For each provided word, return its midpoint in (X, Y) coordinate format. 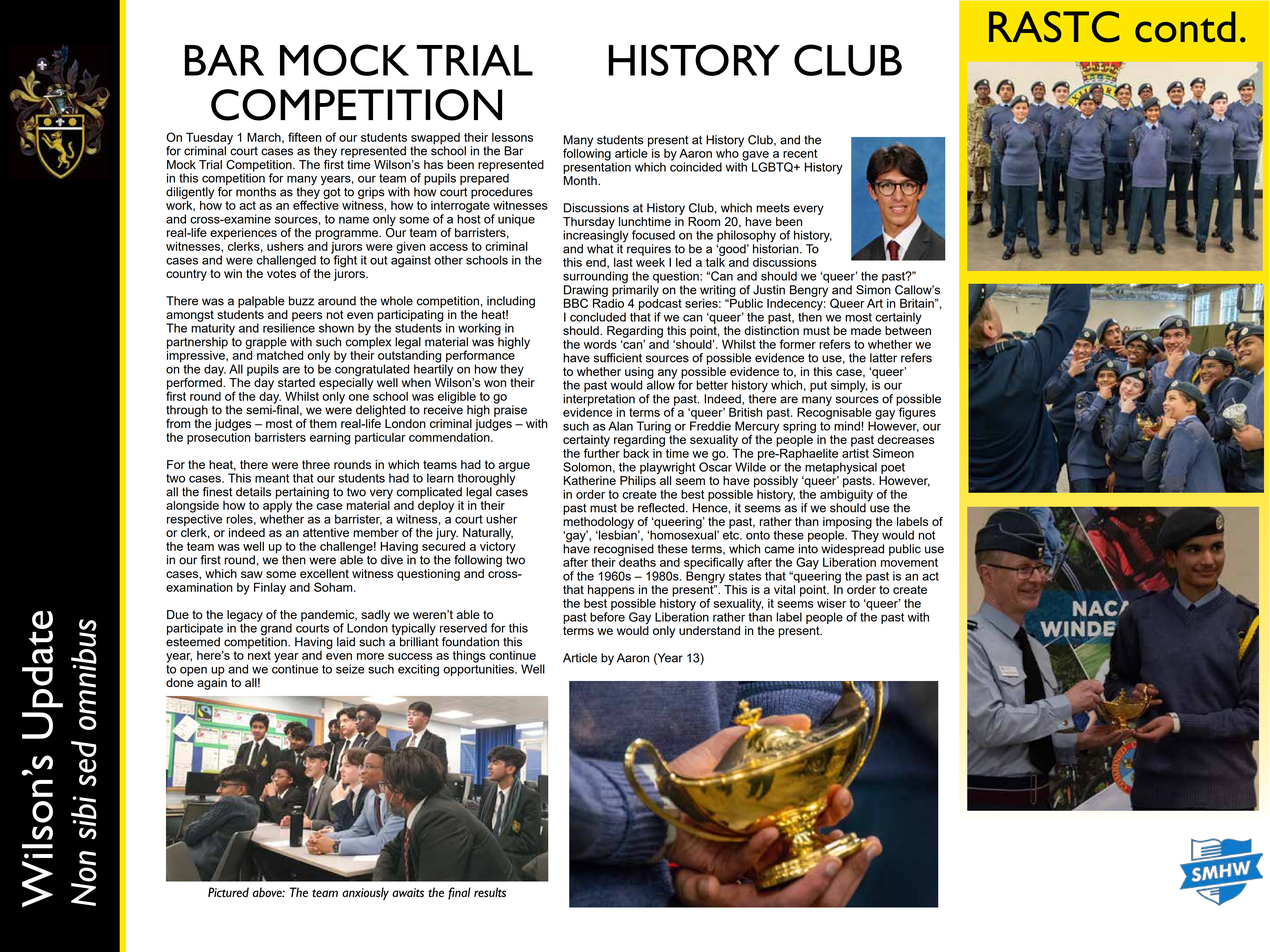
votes (281, 273)
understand (709, 630)
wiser (831, 603)
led (683, 262)
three (316, 464)
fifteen (305, 137)
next (259, 655)
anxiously (365, 893)
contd (1185, 27)
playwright (667, 468)
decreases (905, 439)
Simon (873, 290)
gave (756, 157)
